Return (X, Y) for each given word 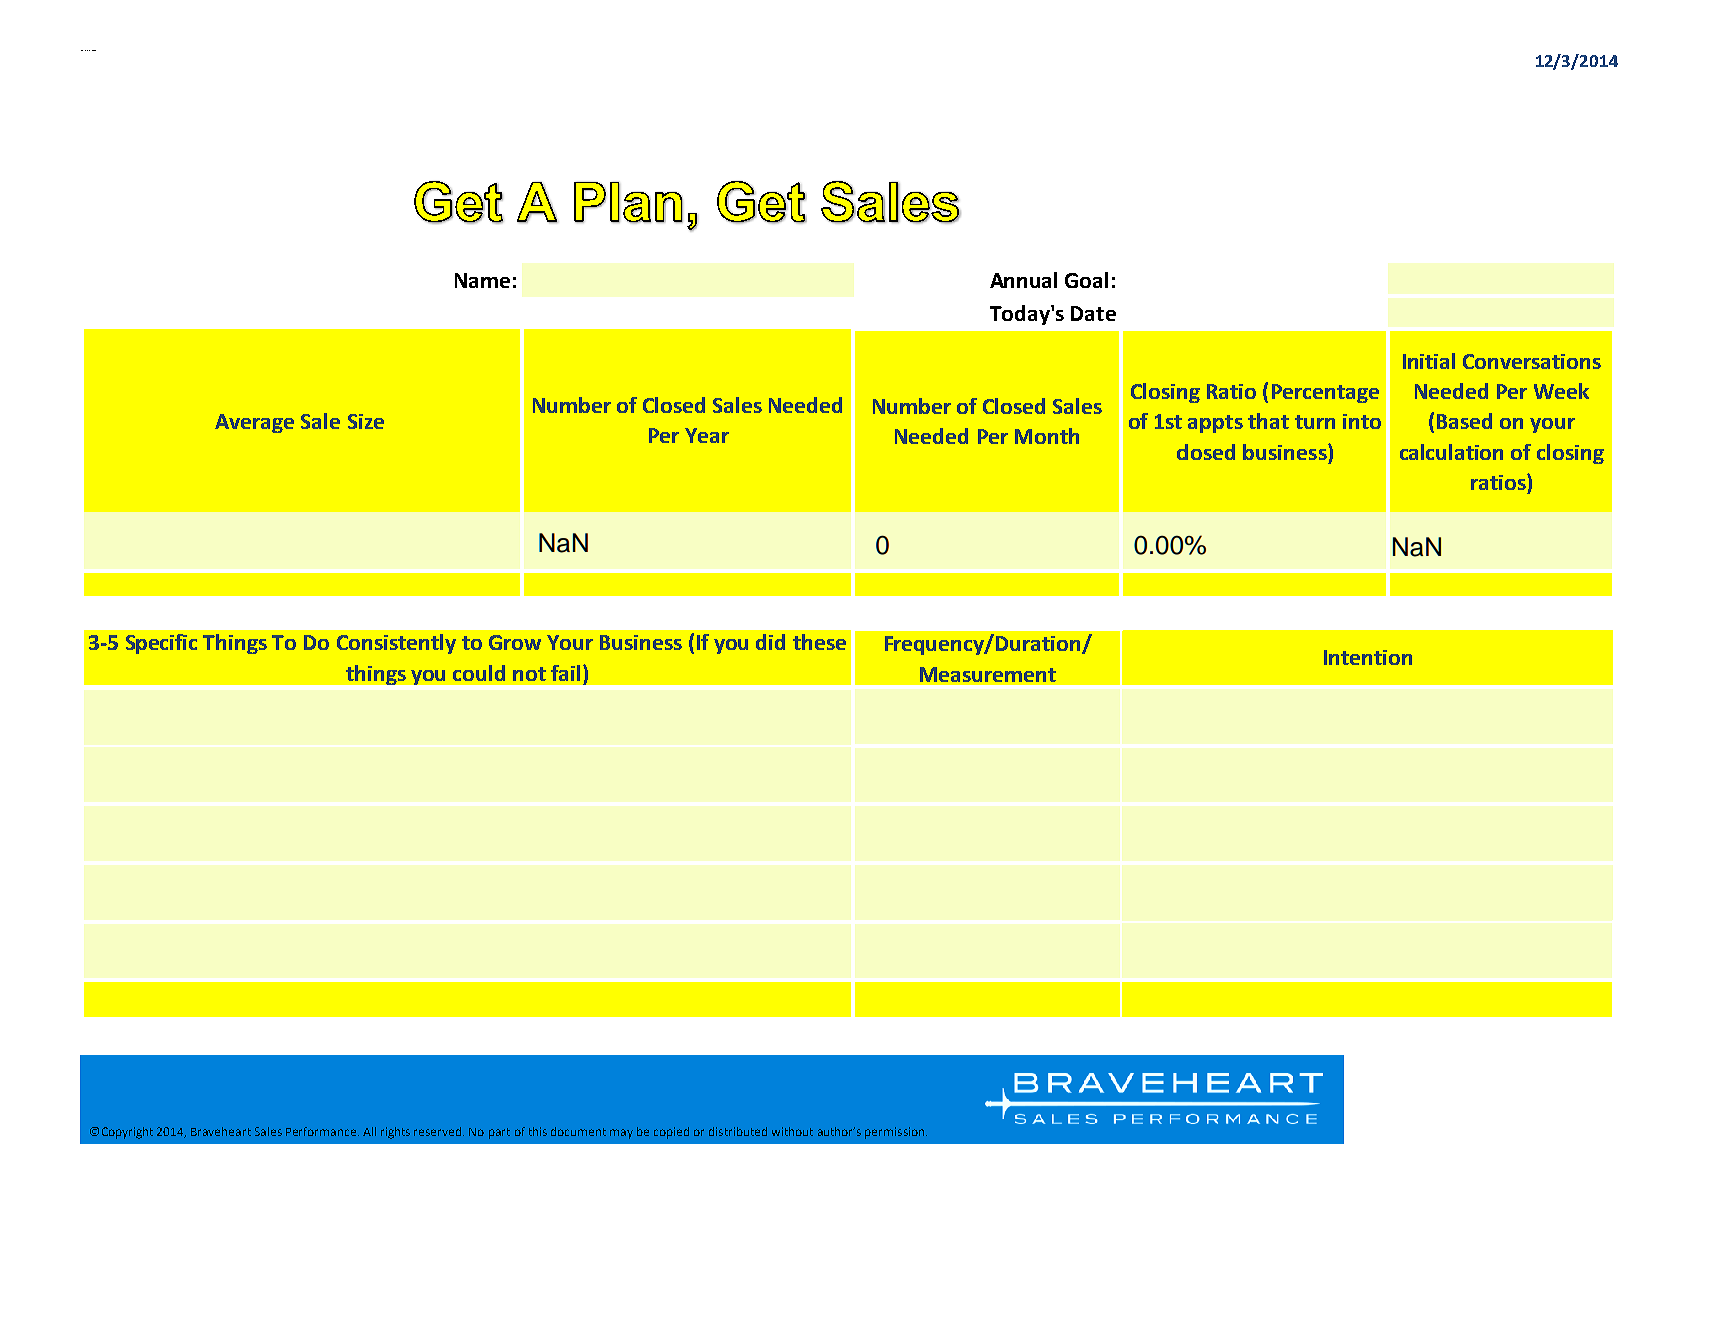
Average (254, 423)
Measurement (988, 674)
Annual (1023, 280)
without (792, 1131)
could (479, 673)
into (1362, 421)
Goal (1086, 280)
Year (707, 435)
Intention (1368, 657)
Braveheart (221, 1131)
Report (94, 50)
